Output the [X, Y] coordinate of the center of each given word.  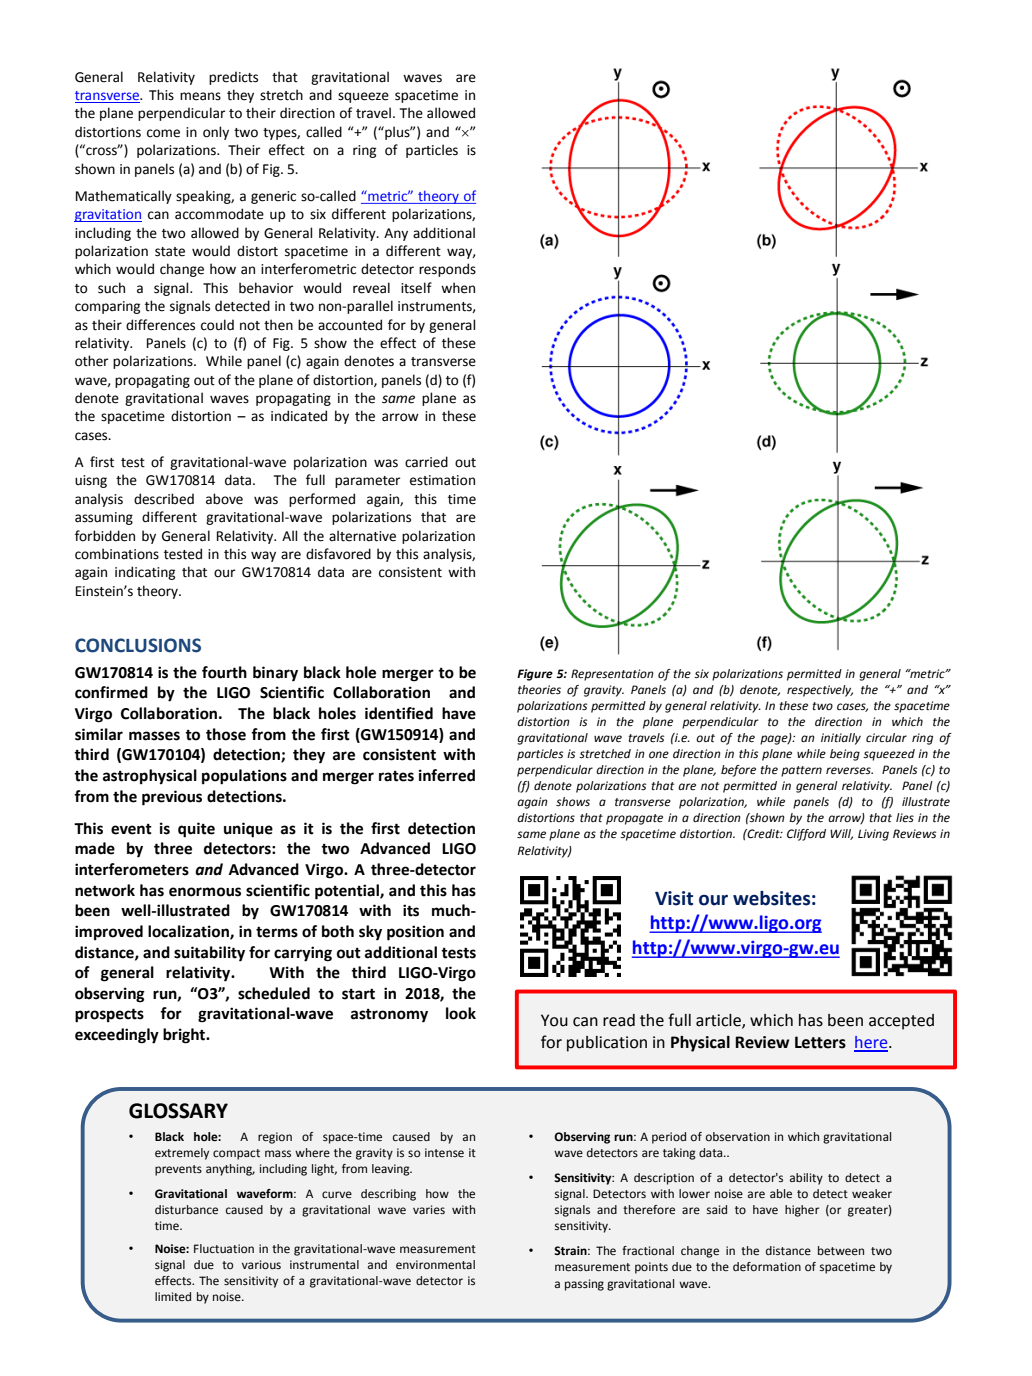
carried [426, 462]
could [217, 325]
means [200, 96]
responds [447, 270]
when [458, 288]
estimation [442, 480]
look [461, 1013]
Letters [820, 1042]
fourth [224, 672]
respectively [820, 691]
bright [185, 1036]
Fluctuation [224, 1248]
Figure [535, 675]
